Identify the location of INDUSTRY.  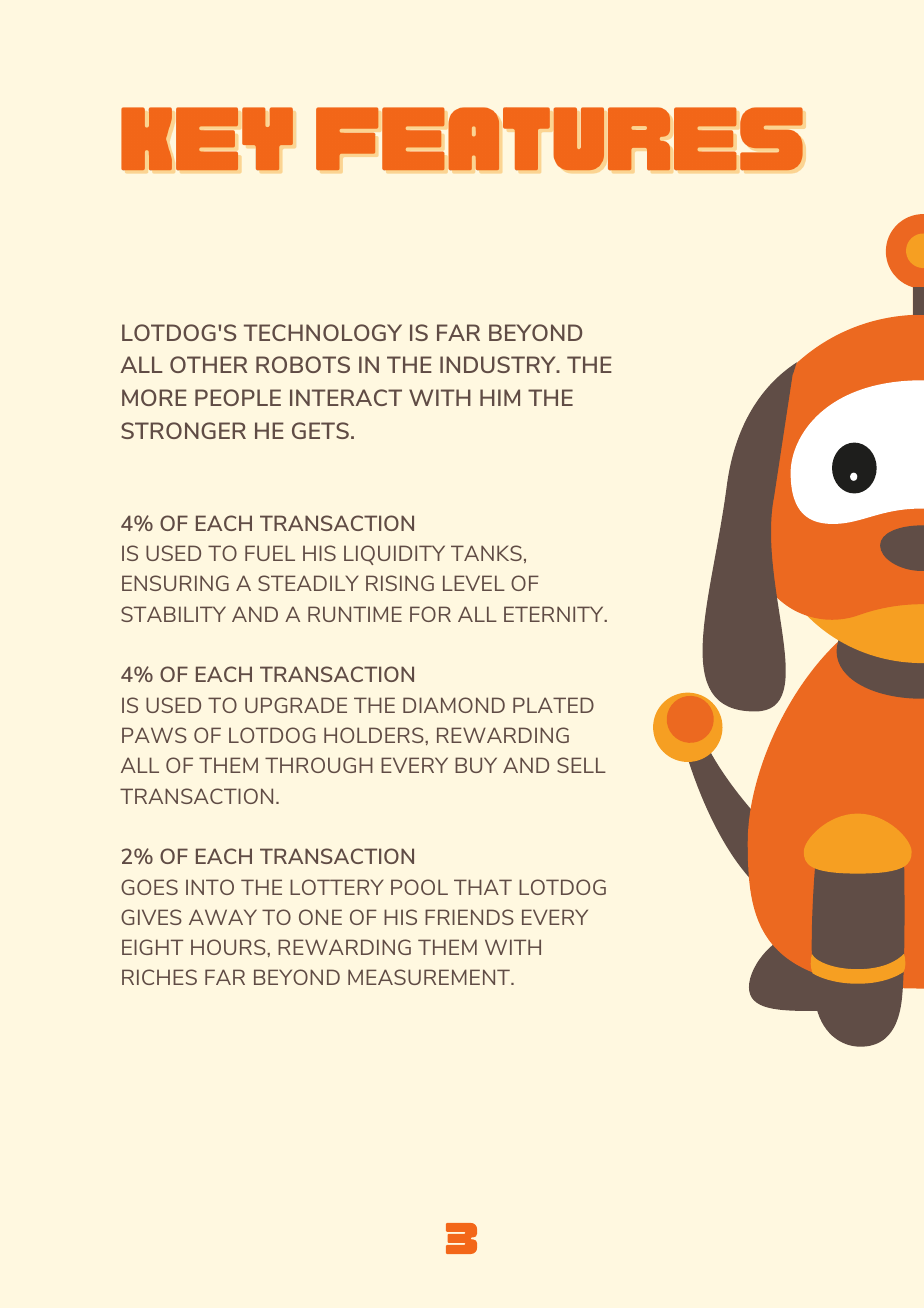
(499, 364).
